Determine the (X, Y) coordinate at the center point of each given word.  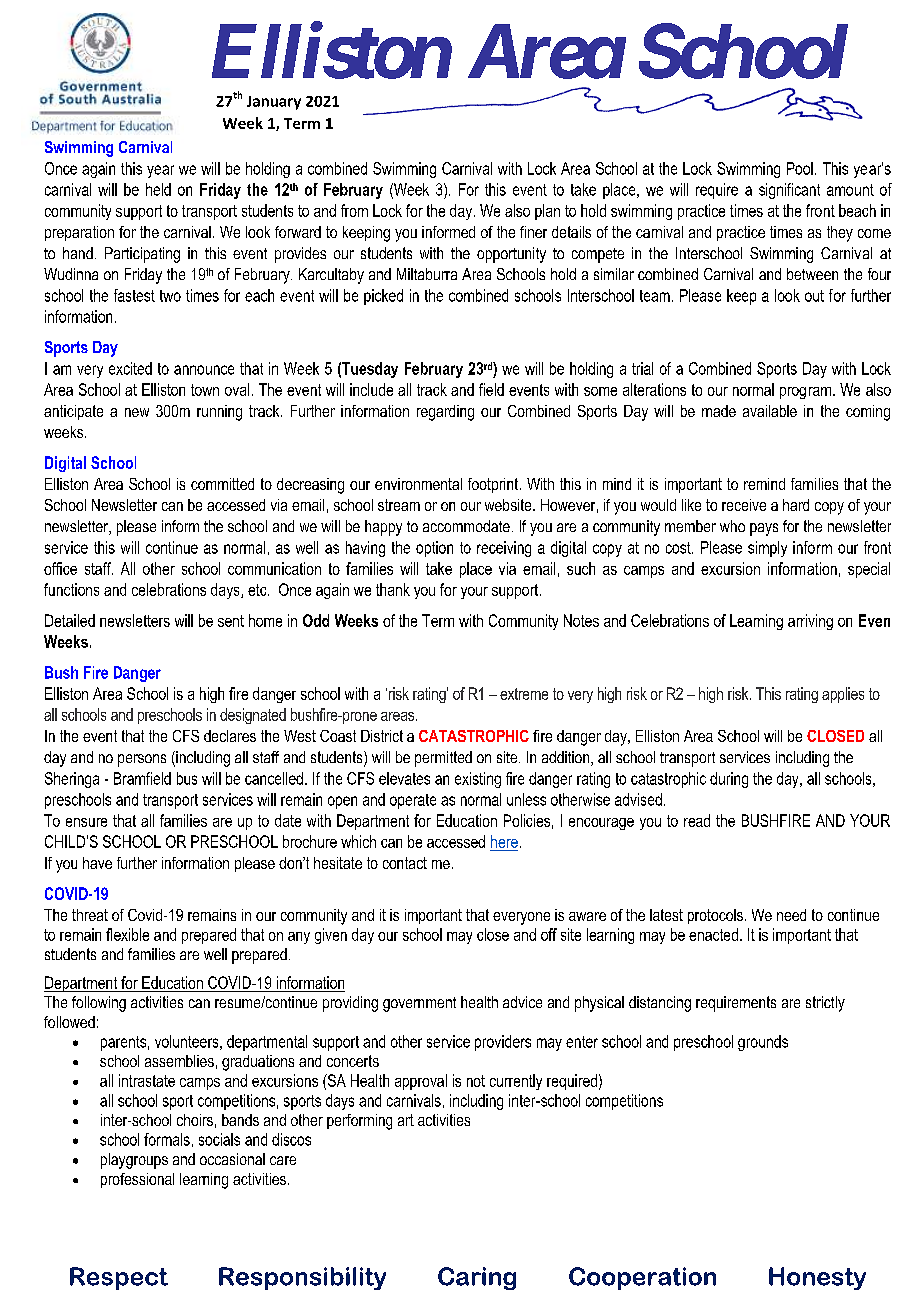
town (205, 390)
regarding (445, 413)
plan (547, 212)
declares (230, 736)
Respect (119, 1278)
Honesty (817, 1278)
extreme (524, 694)
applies (843, 695)
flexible (127, 934)
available (770, 411)
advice (522, 1002)
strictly (825, 1004)
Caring (477, 1278)
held (158, 189)
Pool (800, 168)
